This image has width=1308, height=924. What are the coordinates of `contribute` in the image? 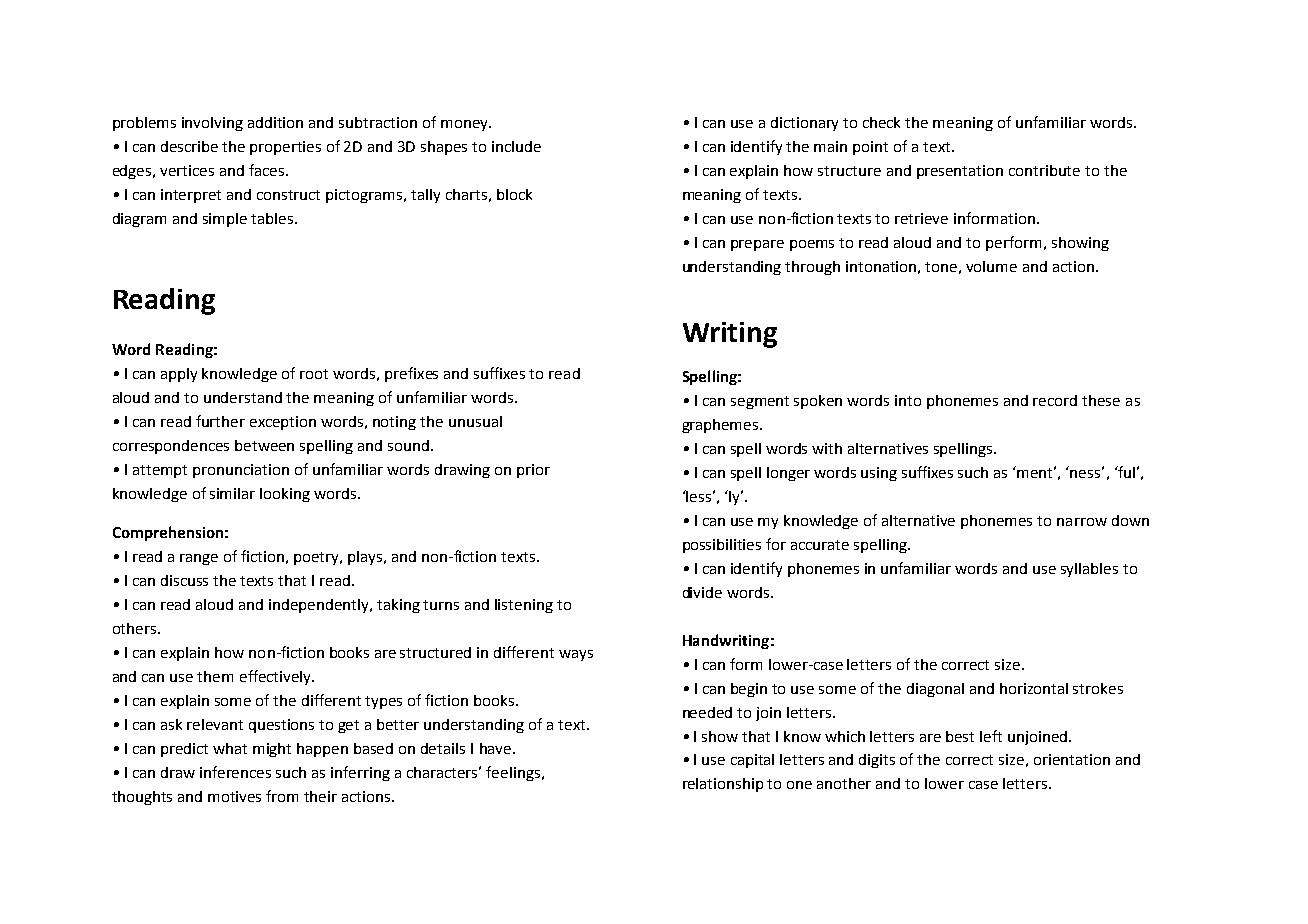 It's located at (1044, 170).
